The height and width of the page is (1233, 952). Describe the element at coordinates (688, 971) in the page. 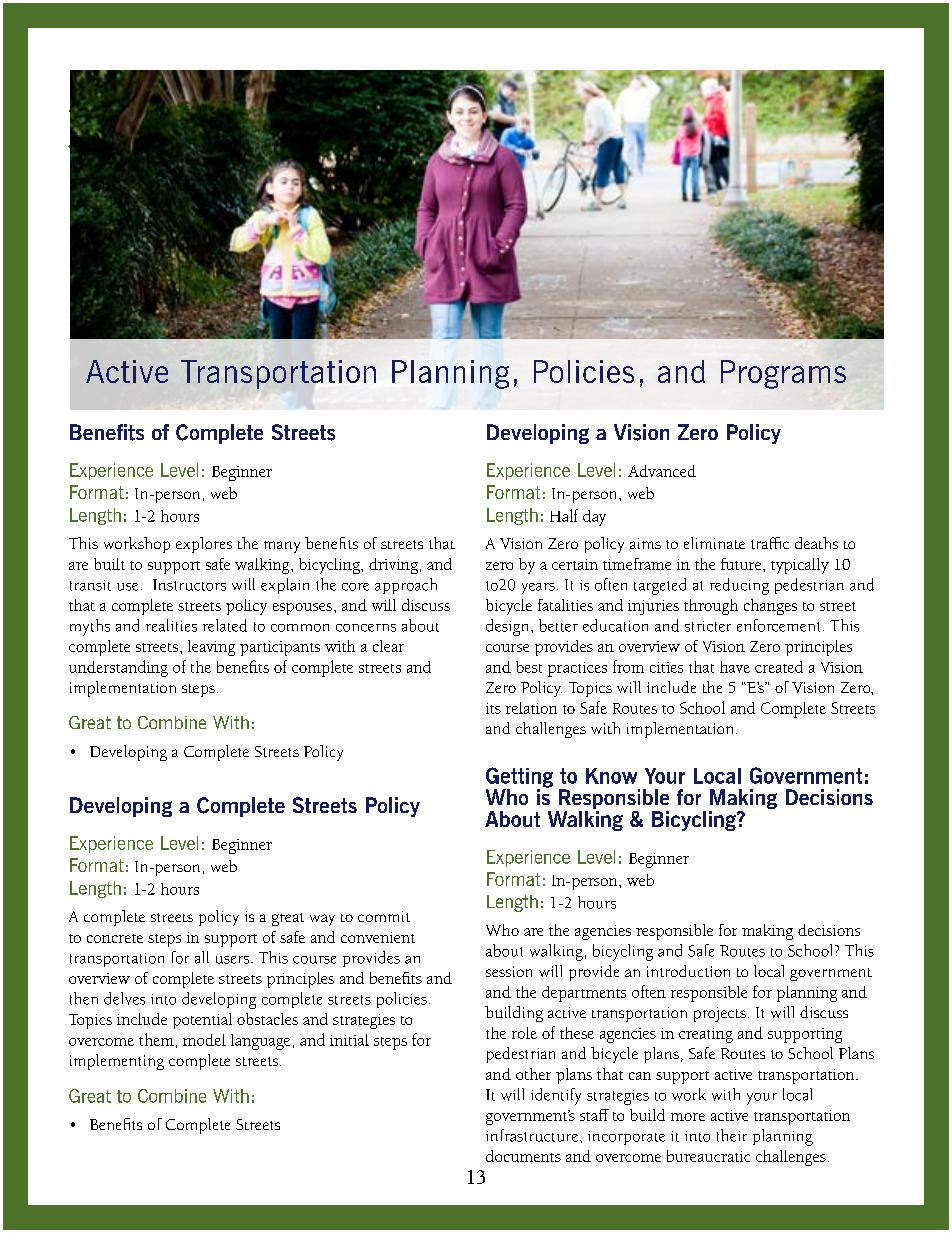

I see `introduction` at that location.
